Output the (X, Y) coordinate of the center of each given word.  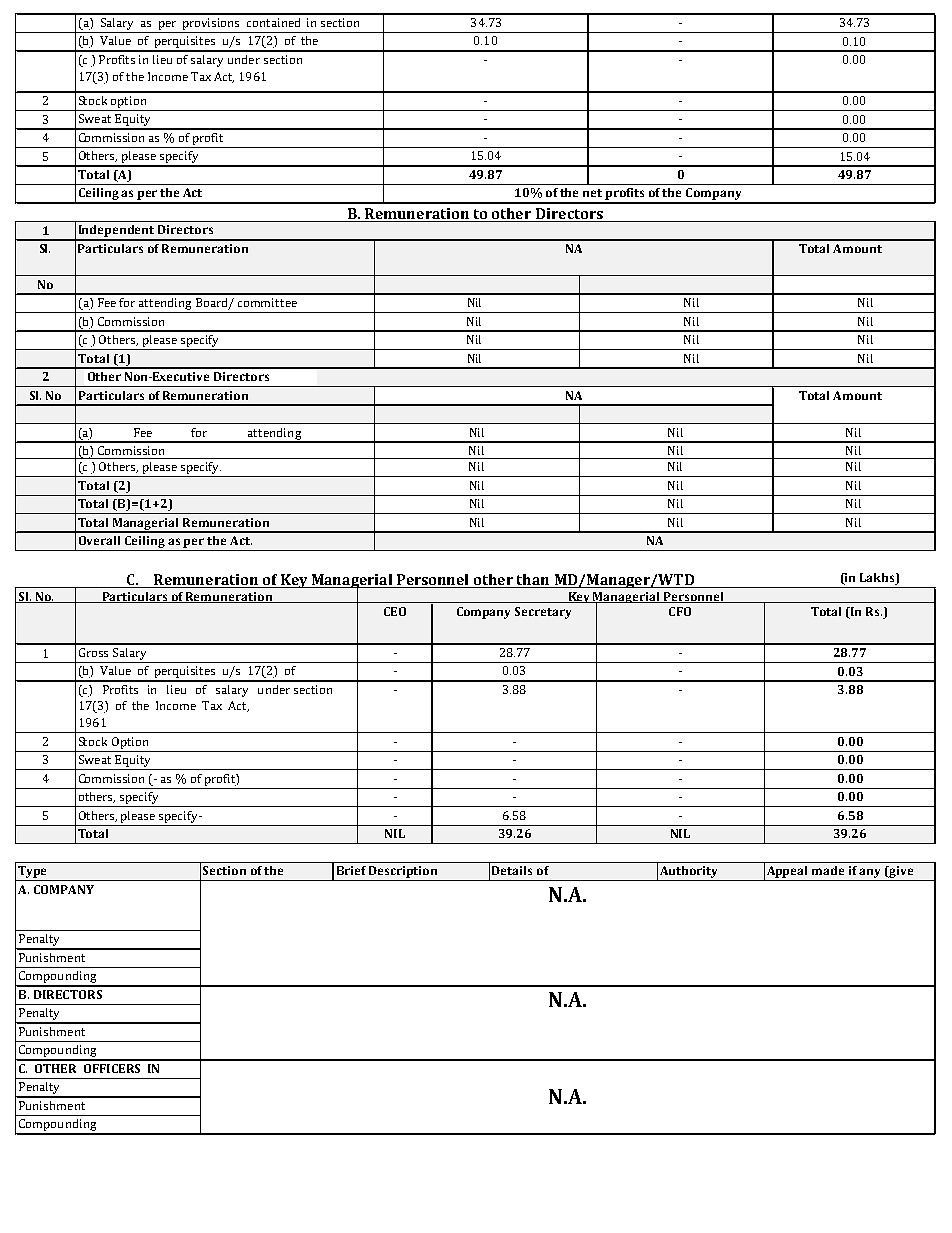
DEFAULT (46, 1085)
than (533, 581)
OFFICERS (112, 1068)
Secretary (543, 613)
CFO (680, 611)
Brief (351, 870)
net (592, 193)
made (828, 870)
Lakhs (878, 579)
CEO (395, 611)
